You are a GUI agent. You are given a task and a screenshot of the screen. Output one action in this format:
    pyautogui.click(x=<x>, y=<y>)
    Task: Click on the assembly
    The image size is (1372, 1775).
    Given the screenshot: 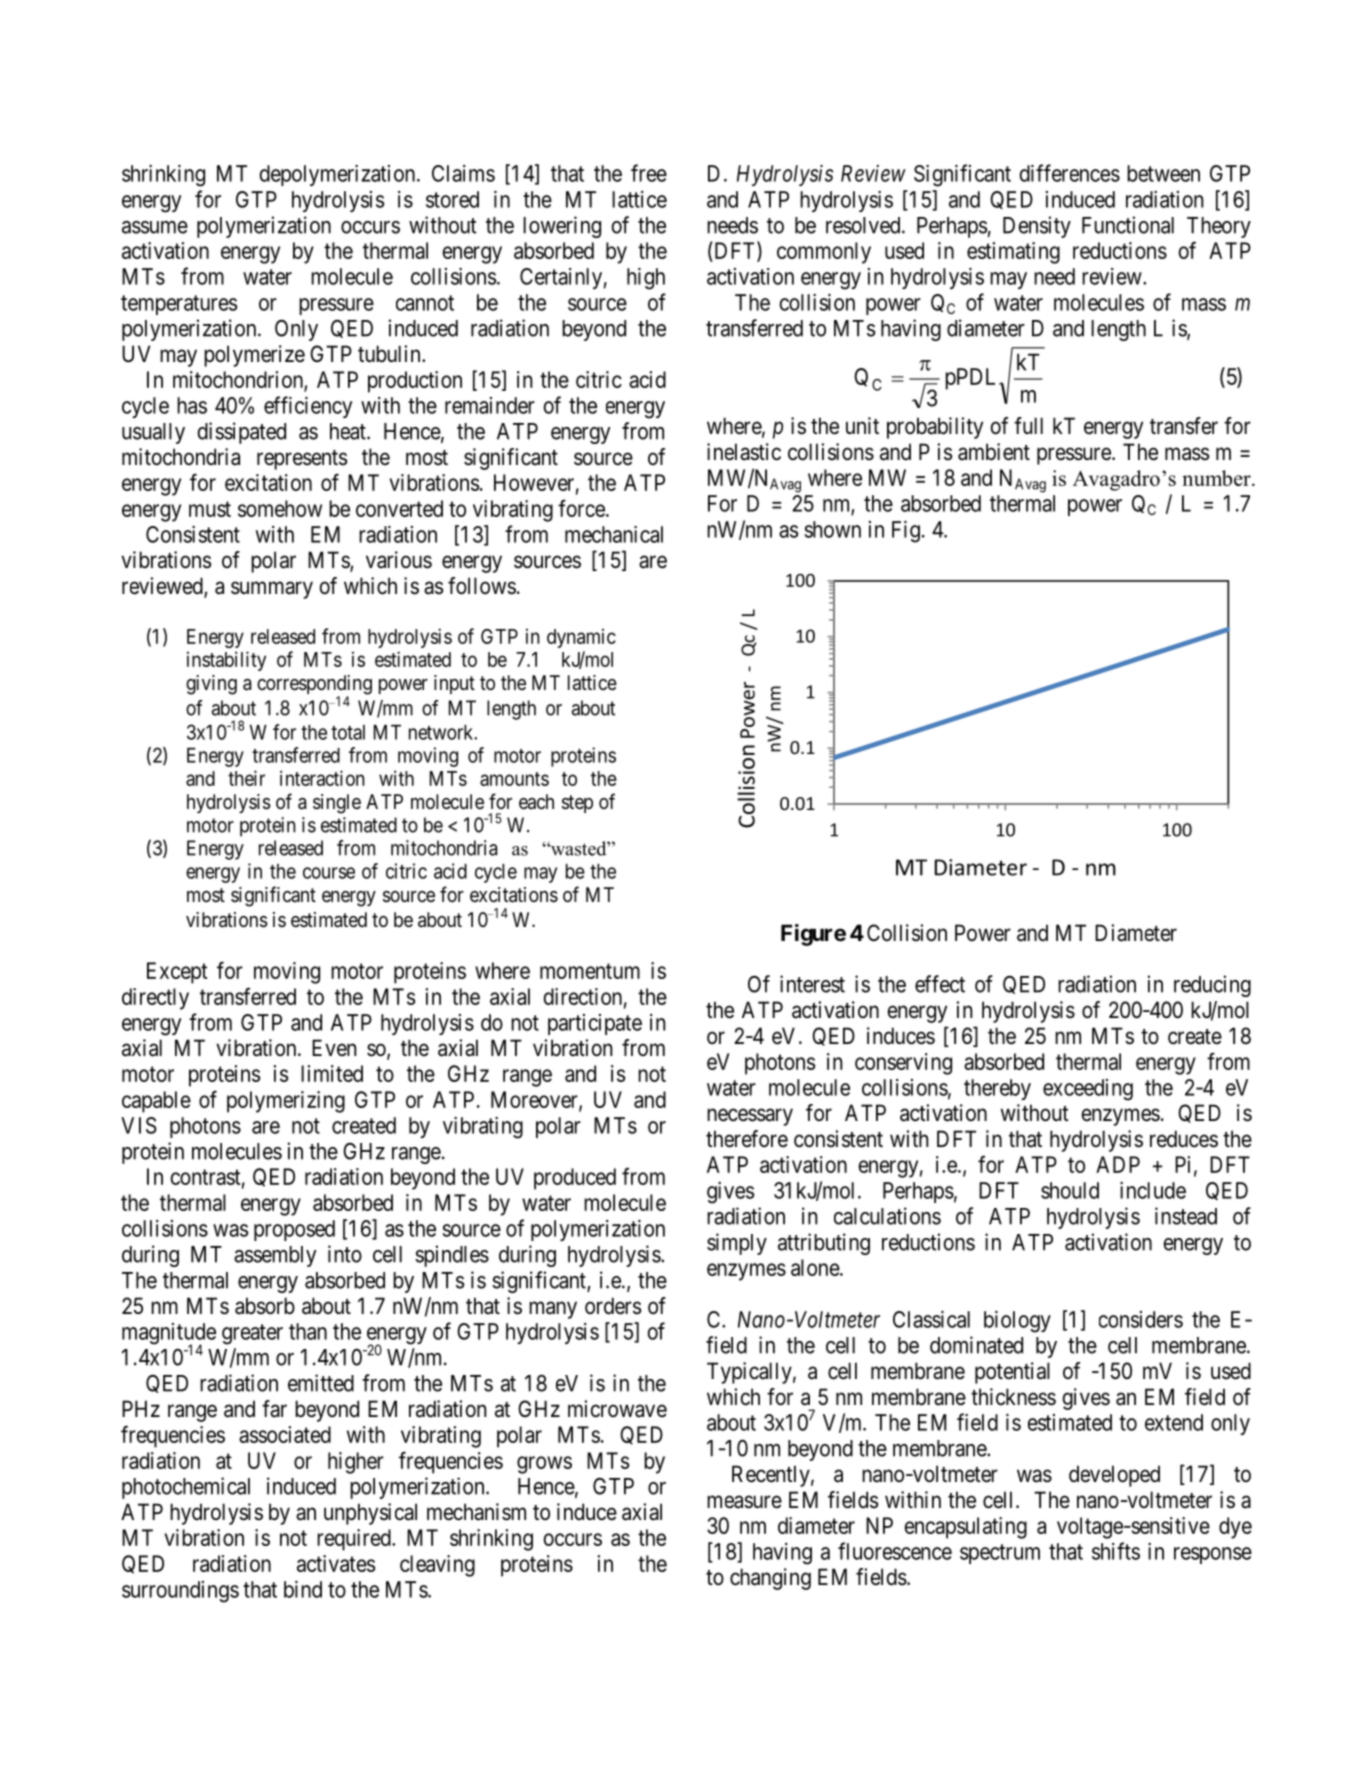 What is the action you would take?
    pyautogui.click(x=275, y=1256)
